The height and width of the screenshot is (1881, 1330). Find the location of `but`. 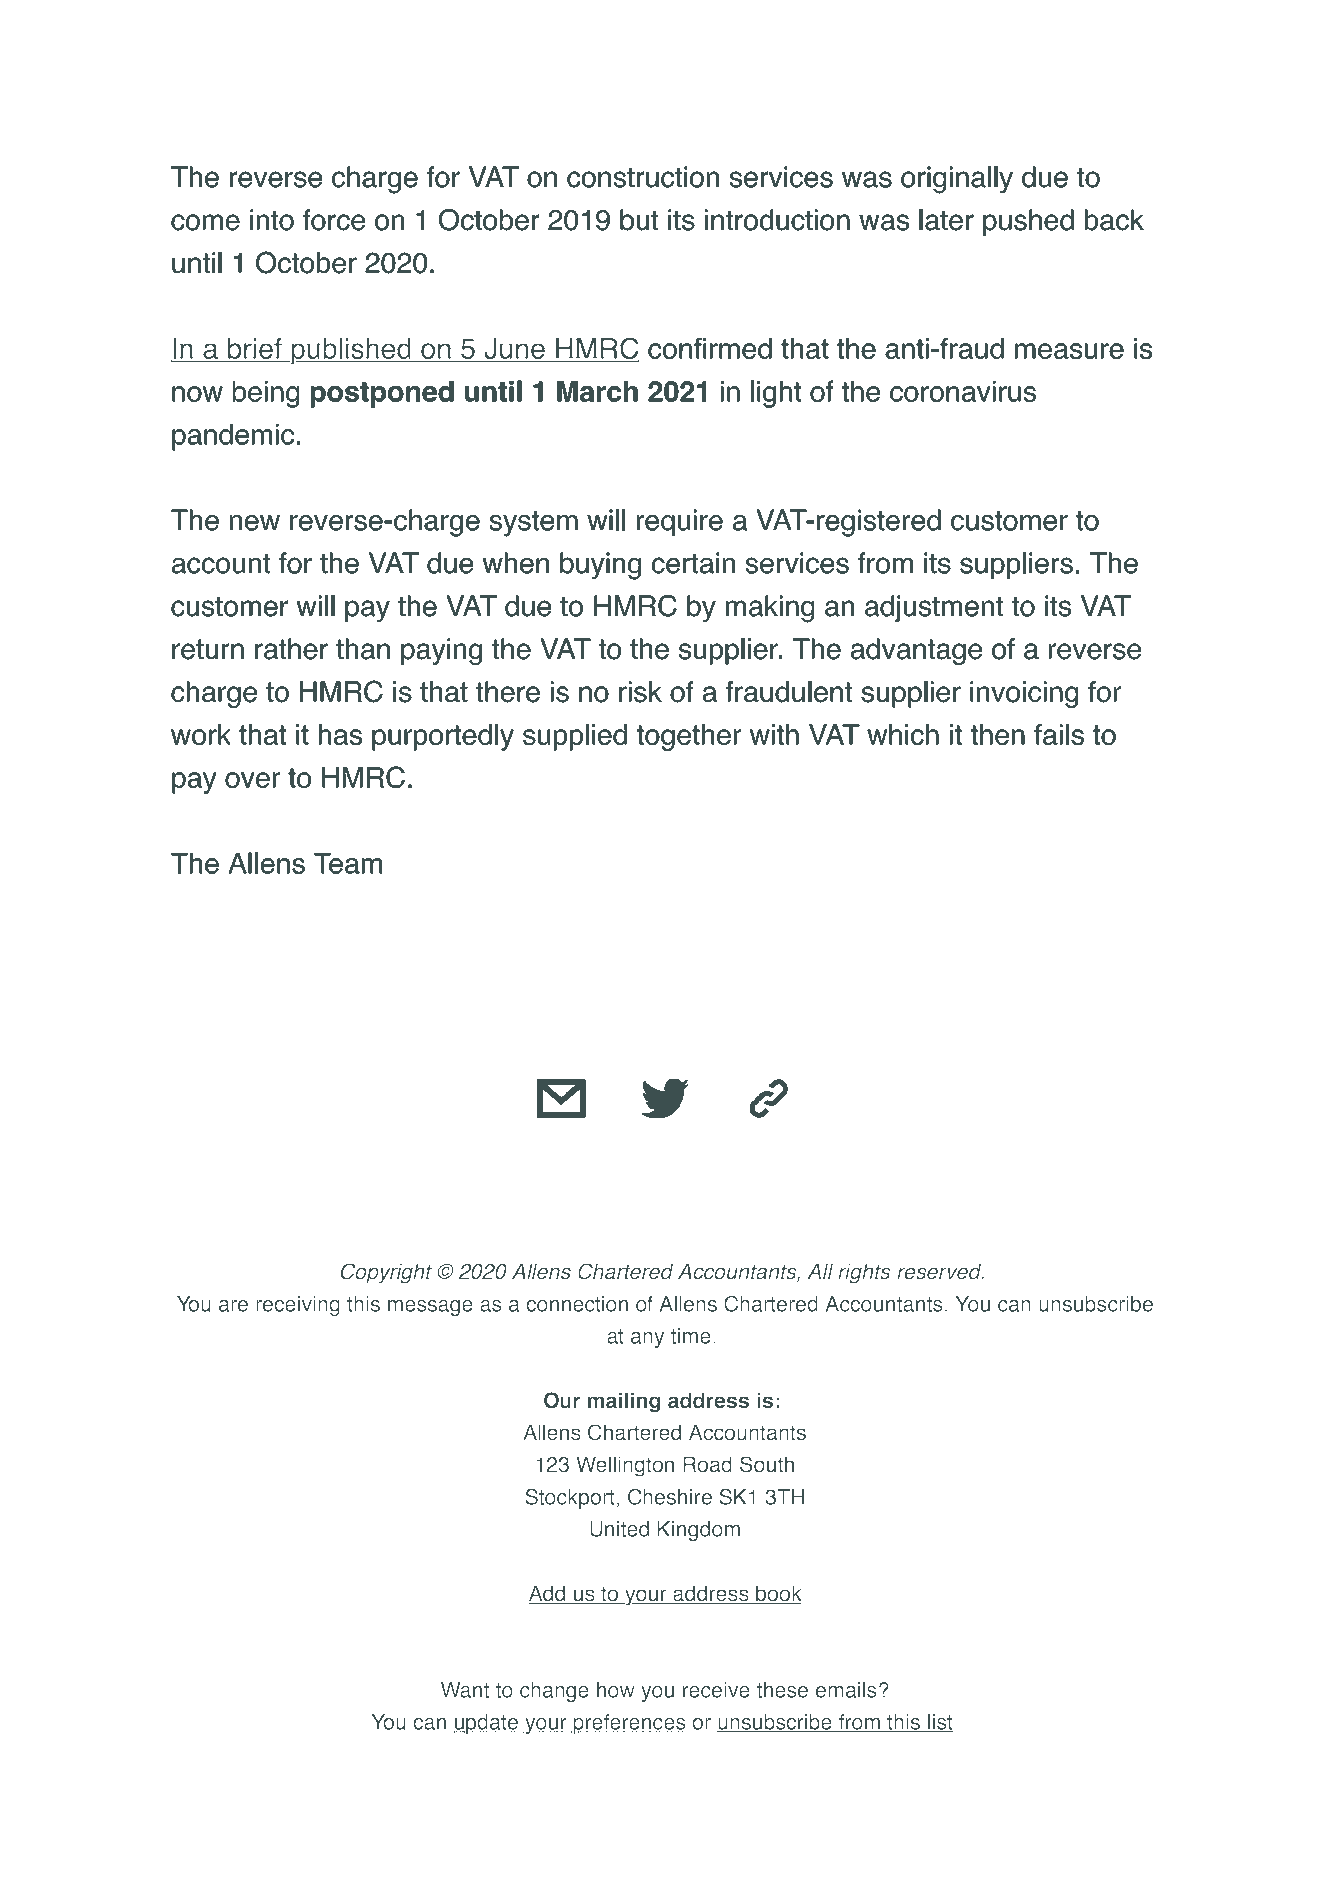

but is located at coordinates (639, 220).
